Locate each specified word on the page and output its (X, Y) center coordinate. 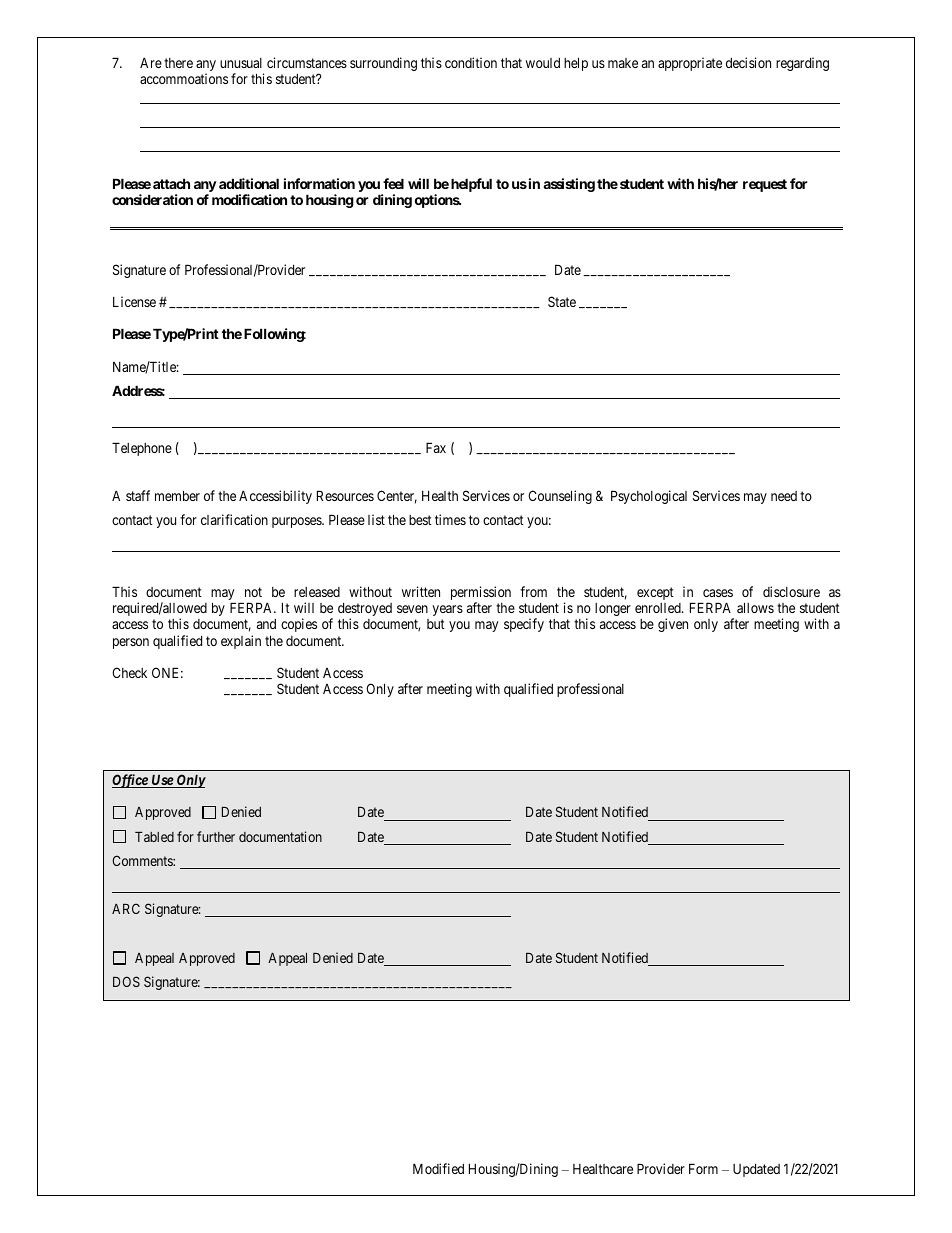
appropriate (690, 64)
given (673, 625)
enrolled (659, 608)
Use (162, 781)
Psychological (649, 497)
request (765, 185)
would (543, 63)
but (436, 624)
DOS (126, 981)
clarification (234, 519)
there (178, 63)
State (562, 301)
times (450, 519)
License (134, 301)
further (216, 836)
